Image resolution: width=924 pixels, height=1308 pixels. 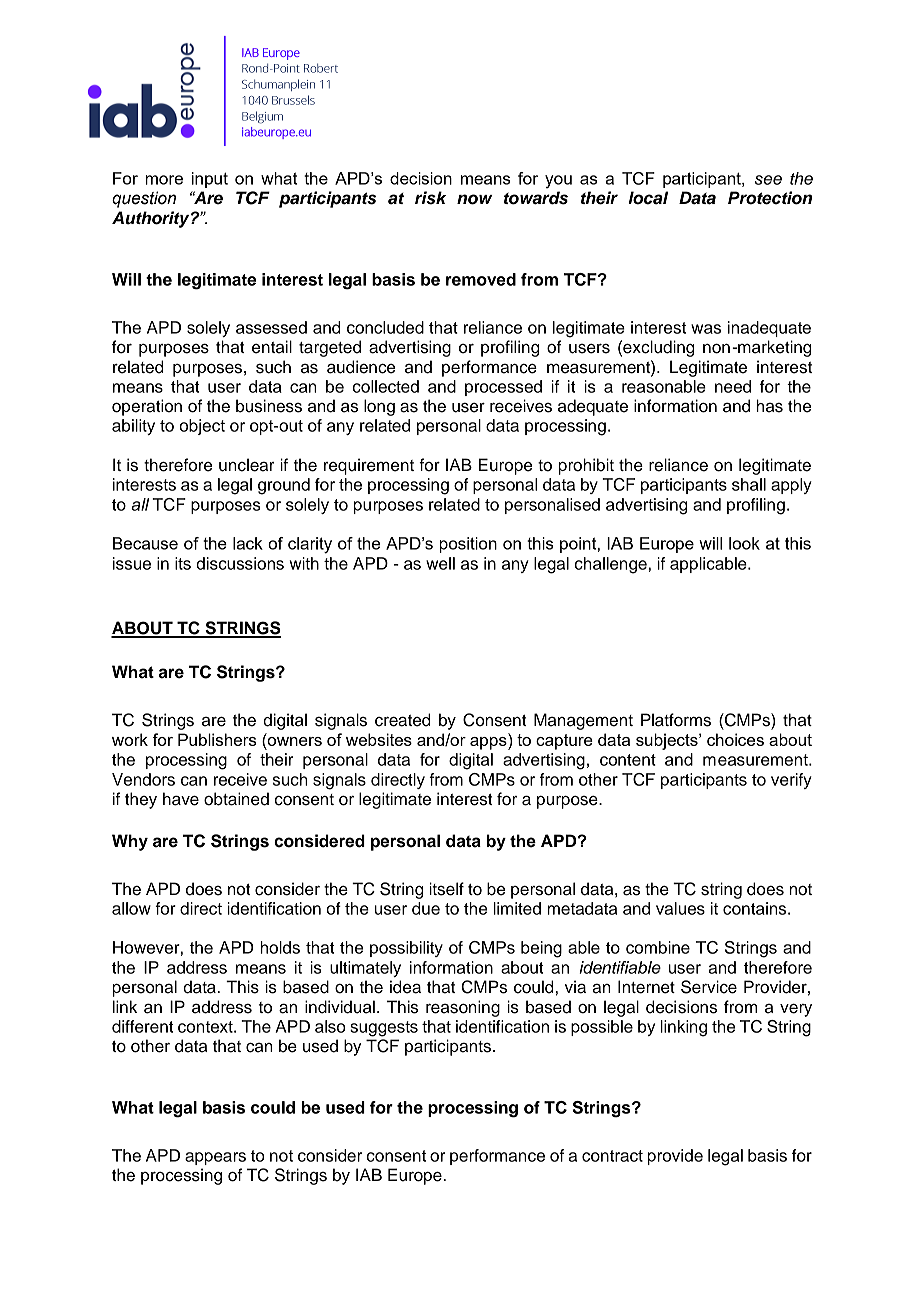 What do you see at coordinates (744, 543) in the document?
I see `look` at bounding box center [744, 543].
